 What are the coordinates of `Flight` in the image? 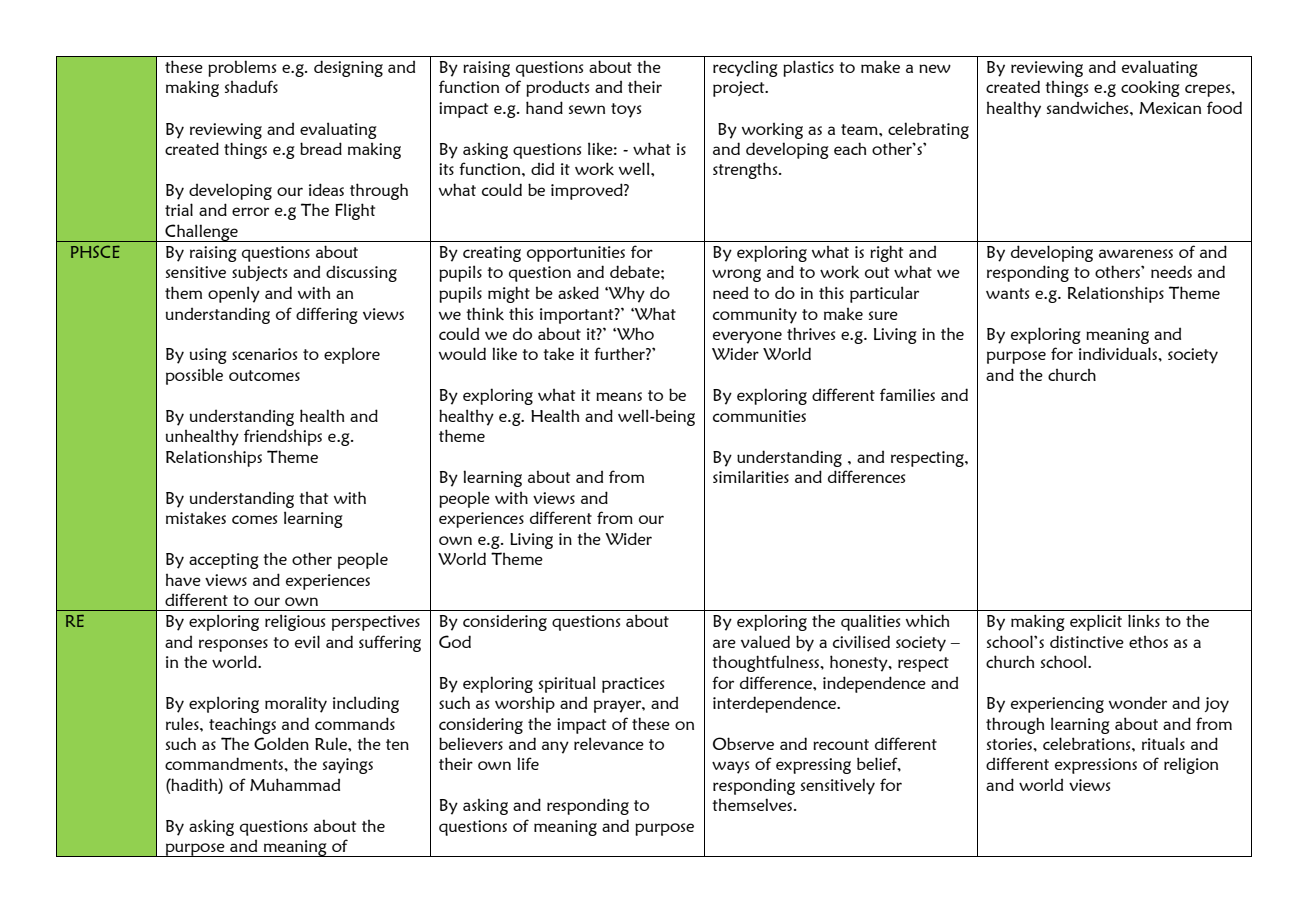 It's located at (355, 211).
